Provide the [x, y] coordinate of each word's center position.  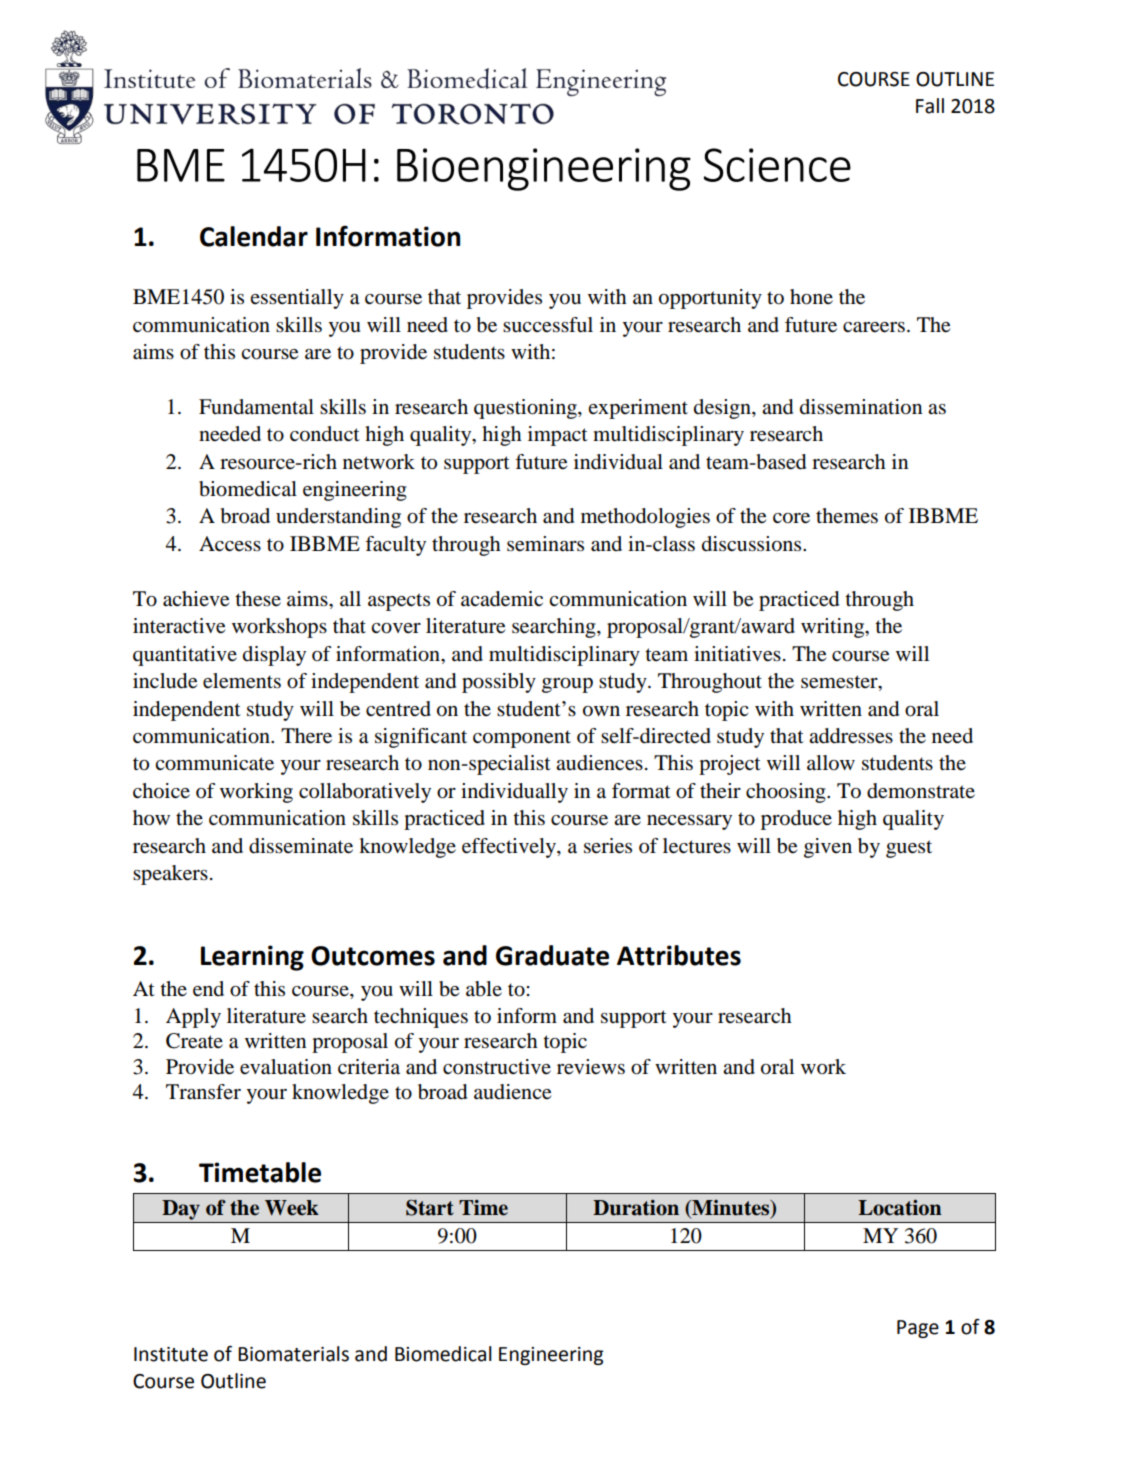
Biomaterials [293, 1354]
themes [847, 516]
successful [548, 325]
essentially [297, 299]
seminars [545, 544]
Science [777, 165]
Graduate [552, 955]
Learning [252, 958]
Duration [636, 1208]
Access [230, 544]
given [828, 848]
